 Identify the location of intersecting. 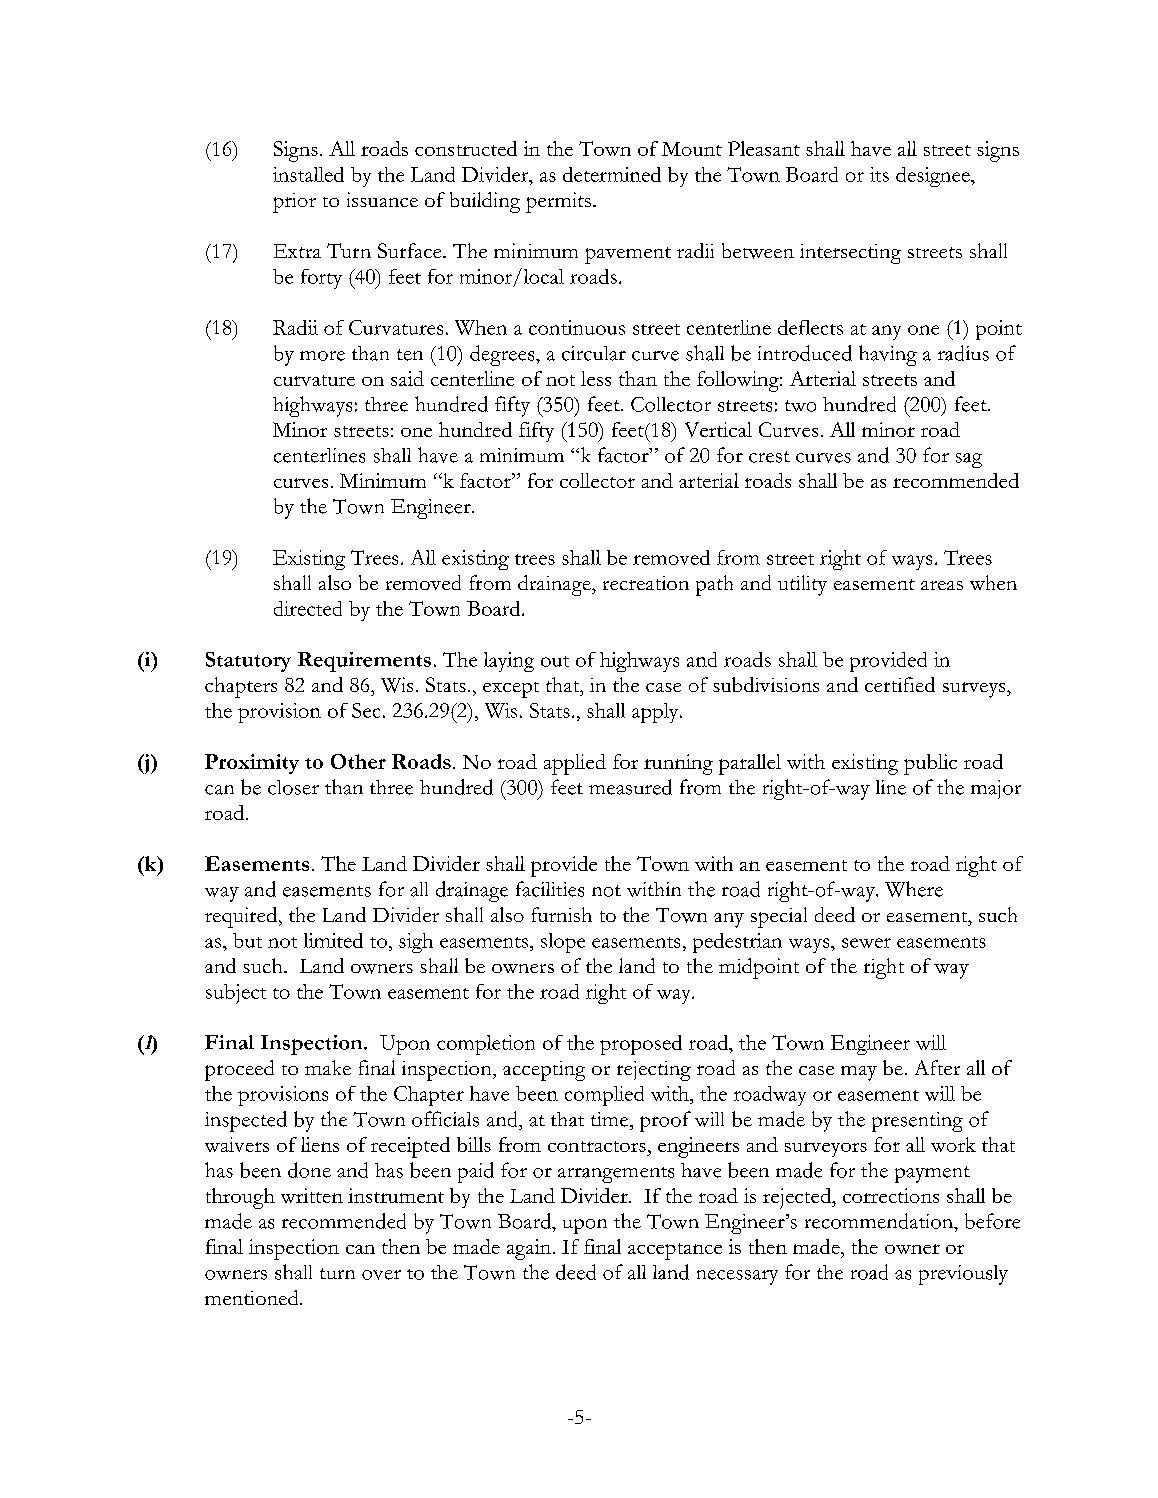
(850, 254).
